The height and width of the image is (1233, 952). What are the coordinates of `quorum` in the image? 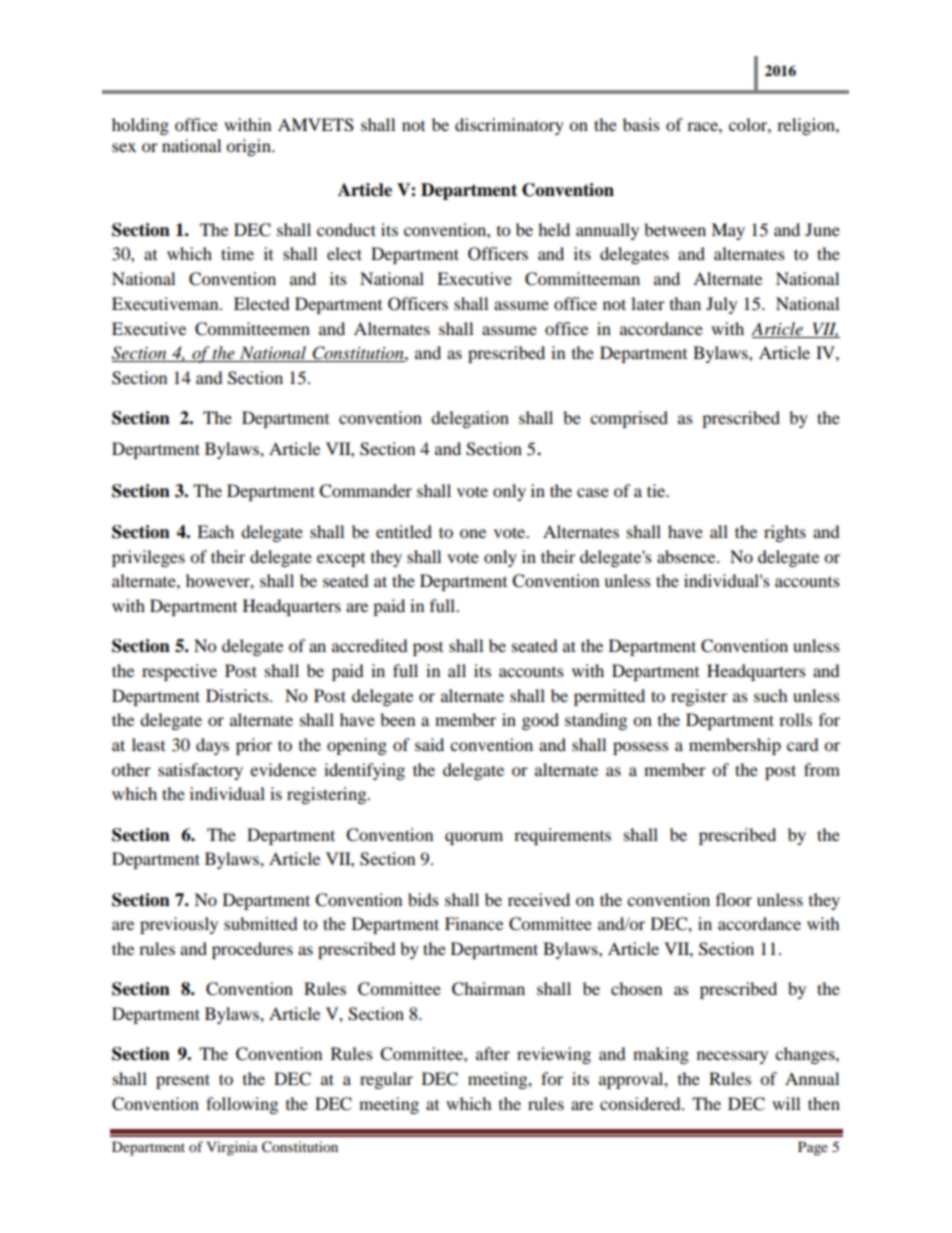 It's located at (474, 838).
